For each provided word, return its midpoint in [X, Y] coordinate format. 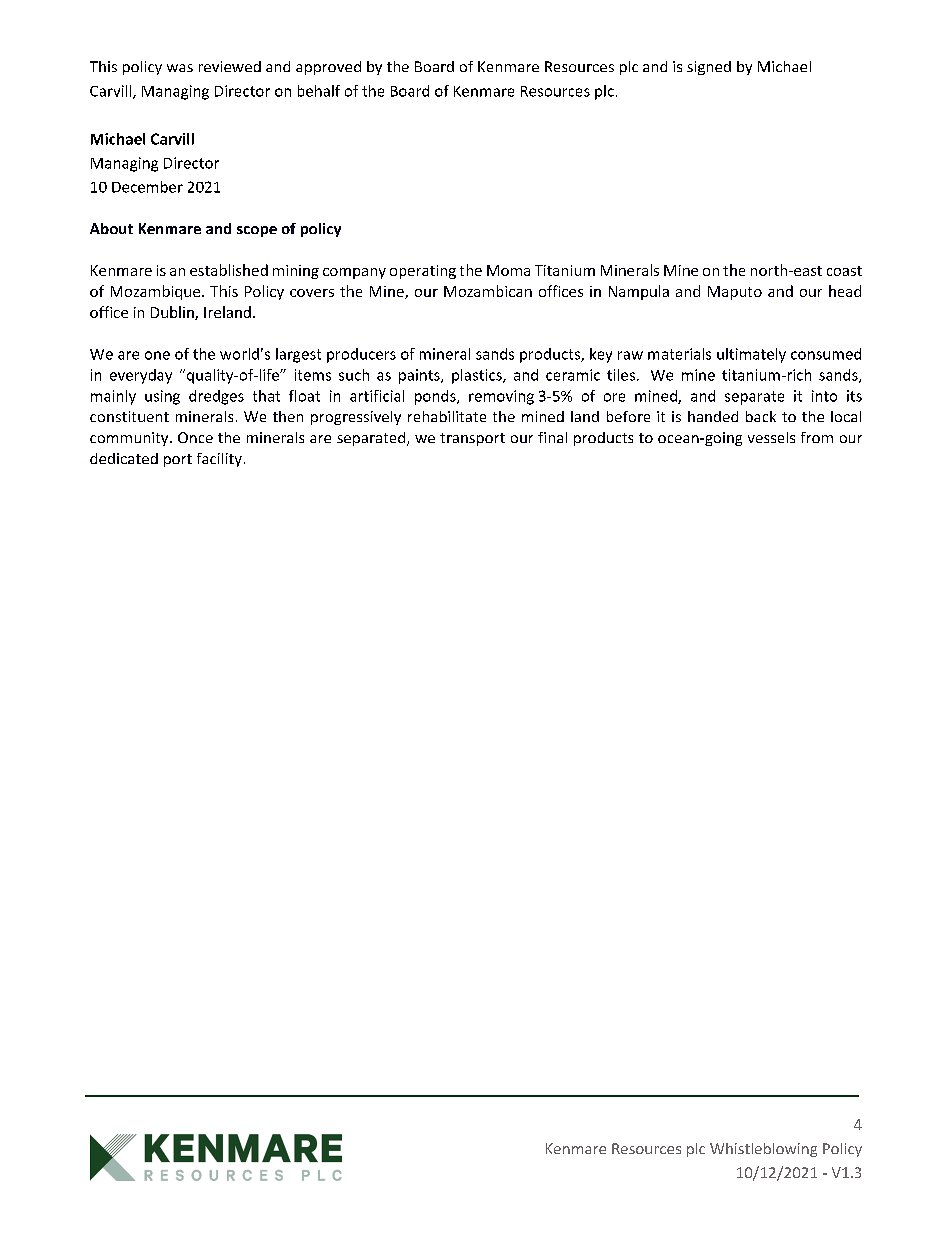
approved [328, 68]
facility [219, 460]
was [180, 68]
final [552, 437]
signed [709, 68]
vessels [771, 437]
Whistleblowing [763, 1150]
